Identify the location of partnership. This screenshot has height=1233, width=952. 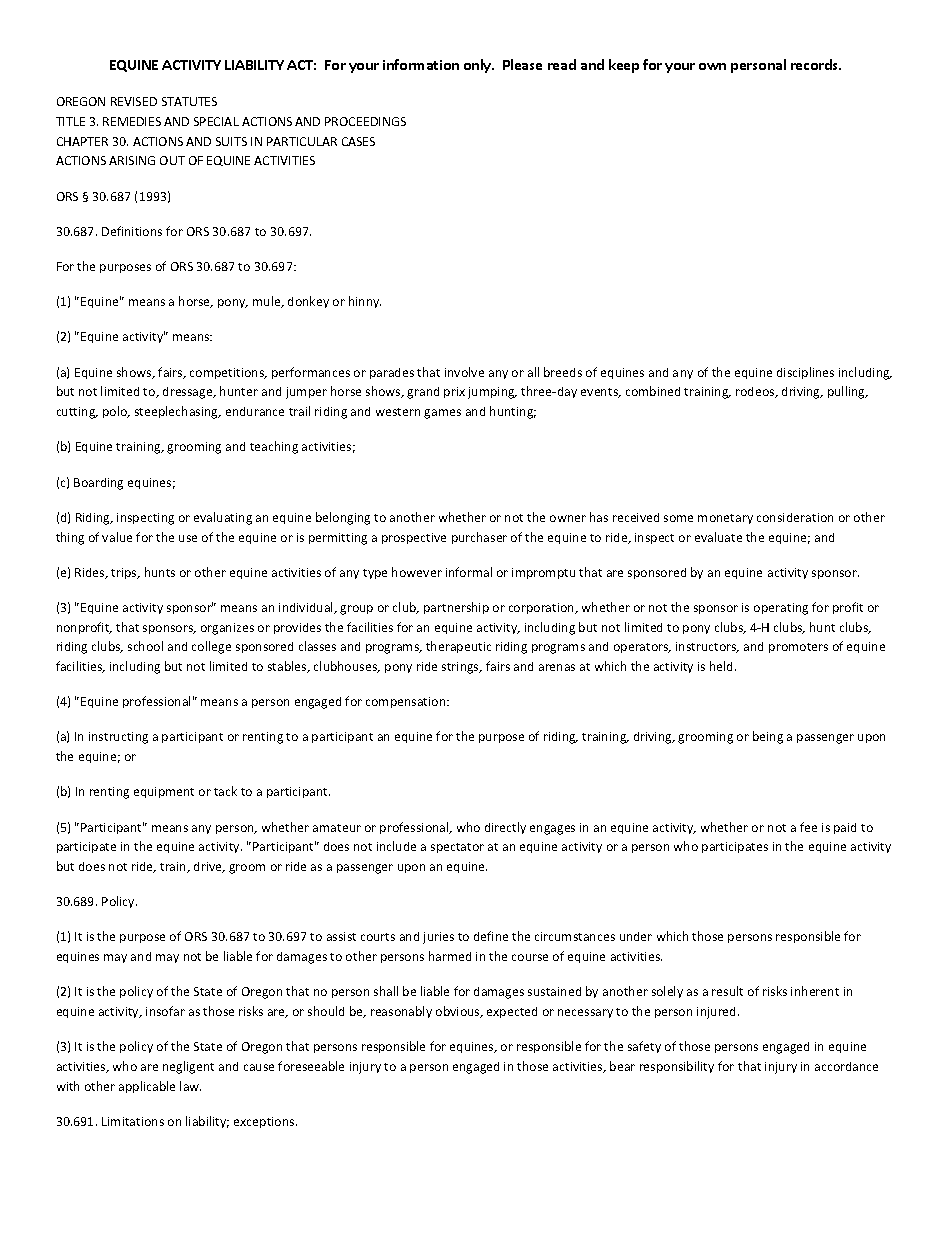
(456, 608).
